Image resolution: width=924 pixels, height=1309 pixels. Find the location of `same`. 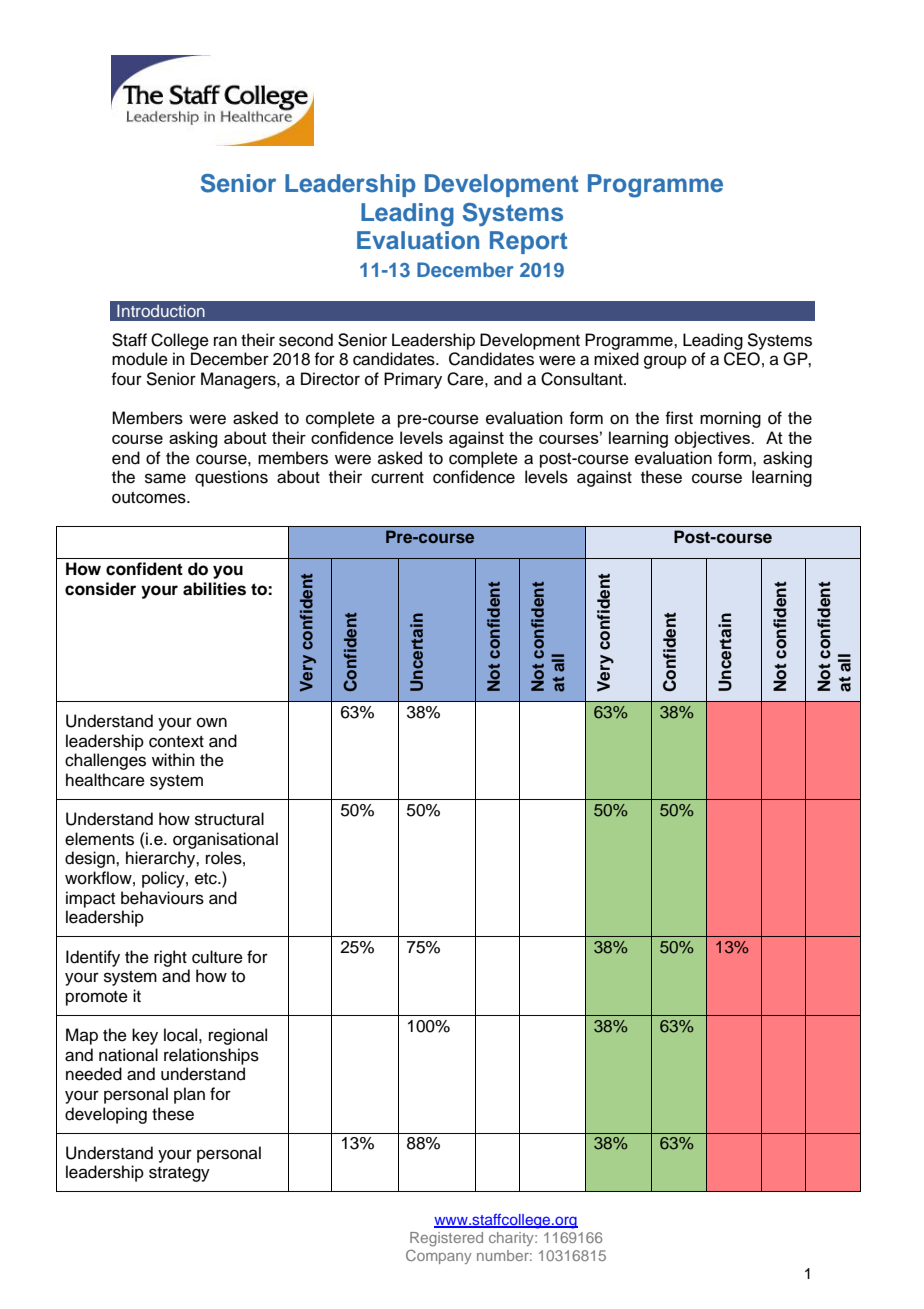

same is located at coordinates (165, 478).
